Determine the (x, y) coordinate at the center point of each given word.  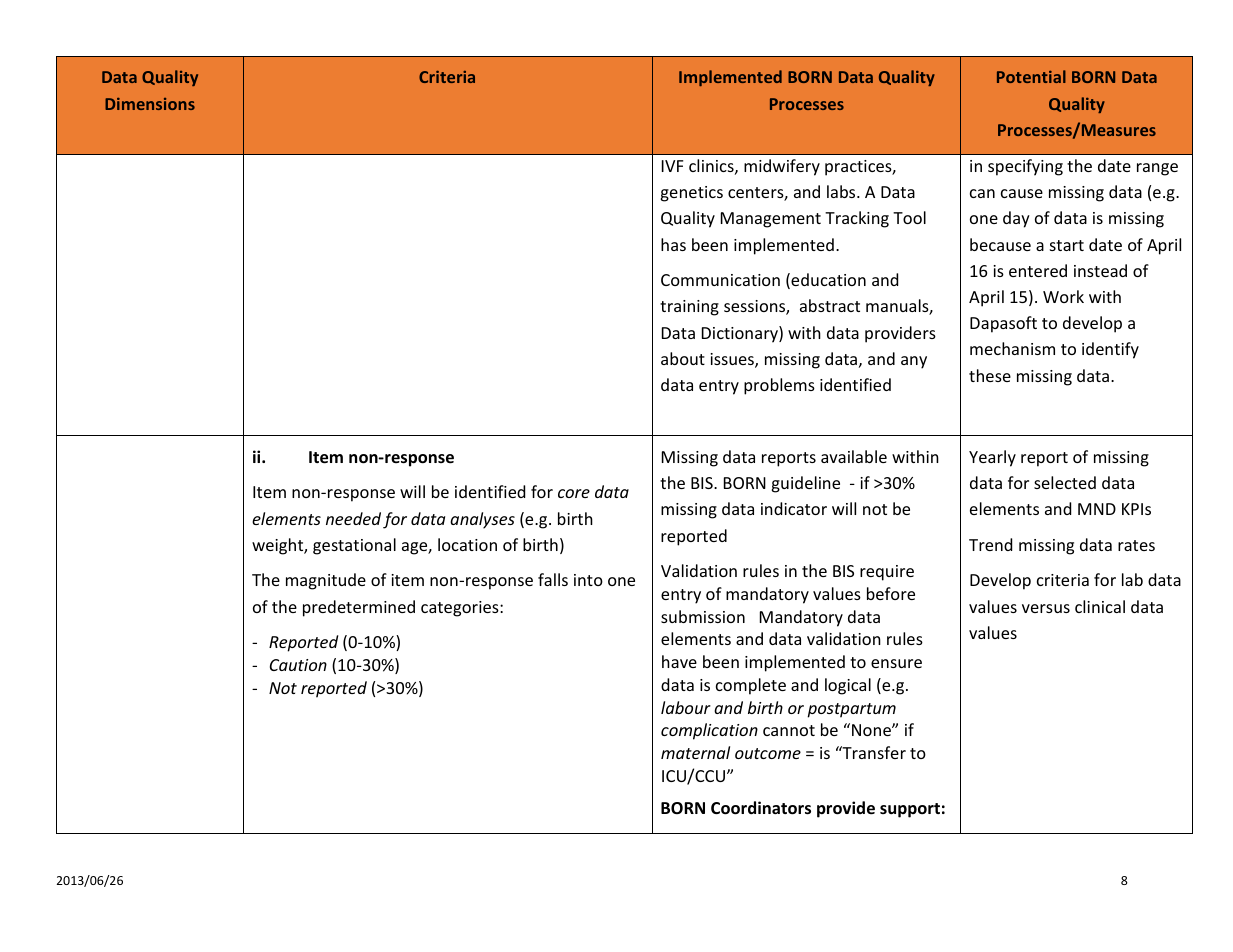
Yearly (992, 458)
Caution (298, 665)
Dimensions (150, 104)
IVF (672, 166)
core (574, 493)
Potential (1031, 76)
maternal (695, 752)
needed (353, 518)
